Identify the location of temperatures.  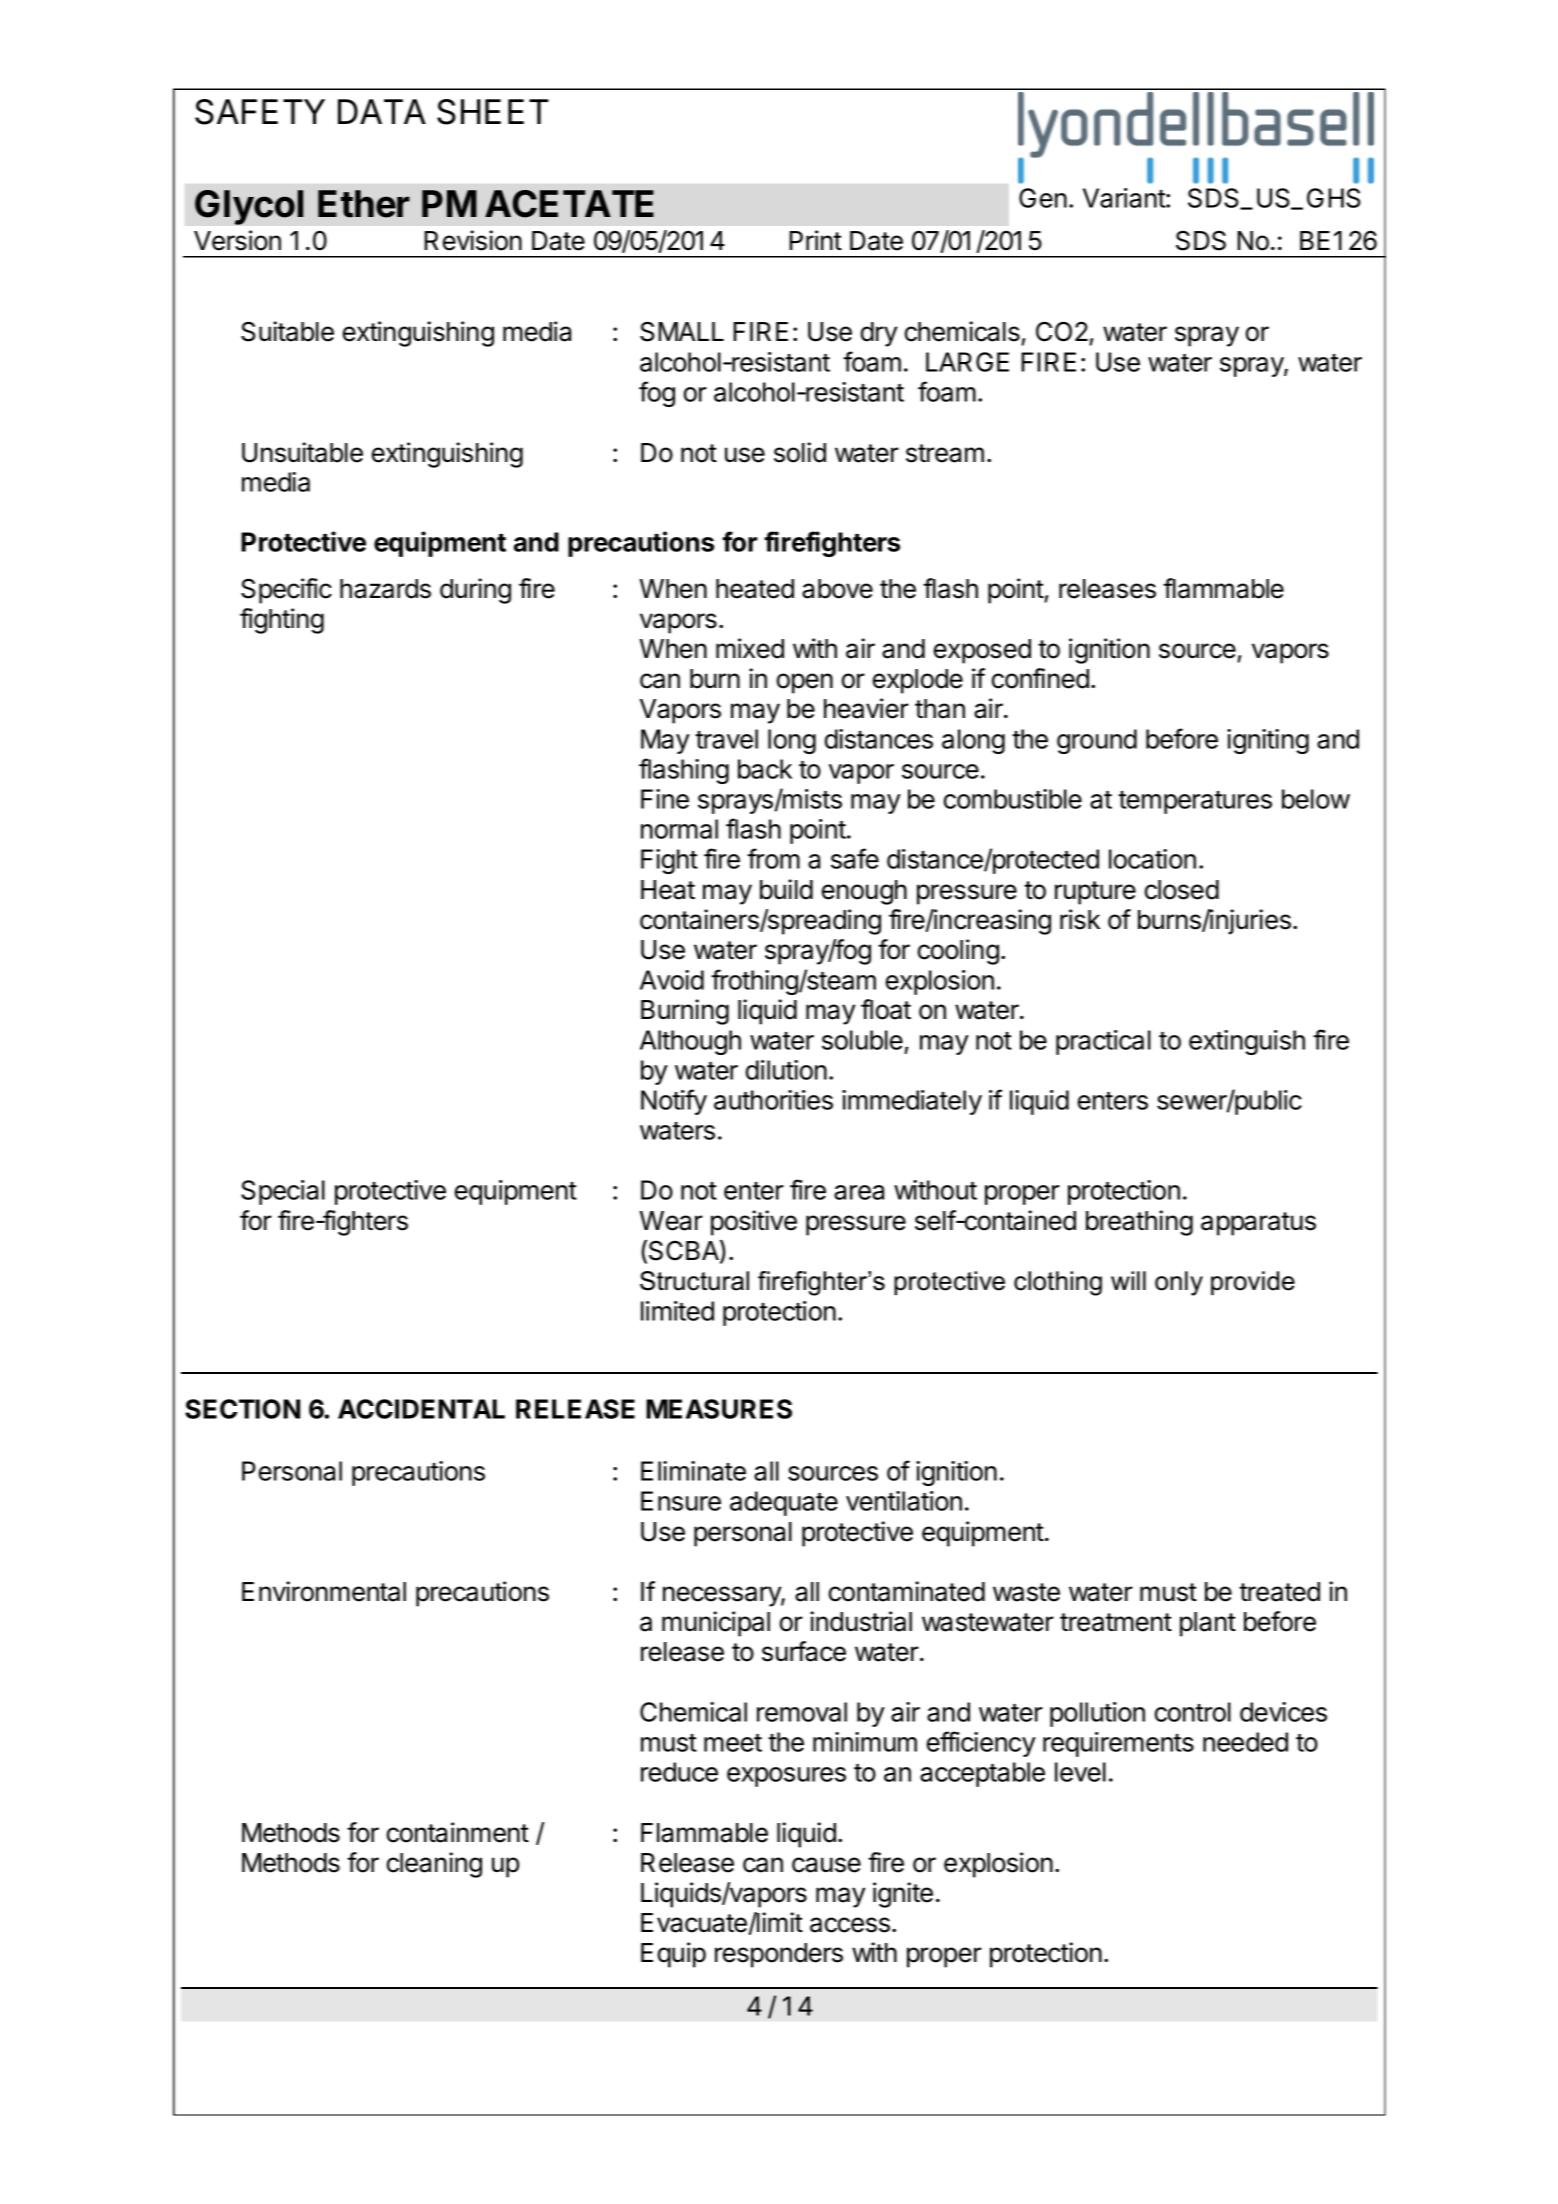
(1195, 802).
